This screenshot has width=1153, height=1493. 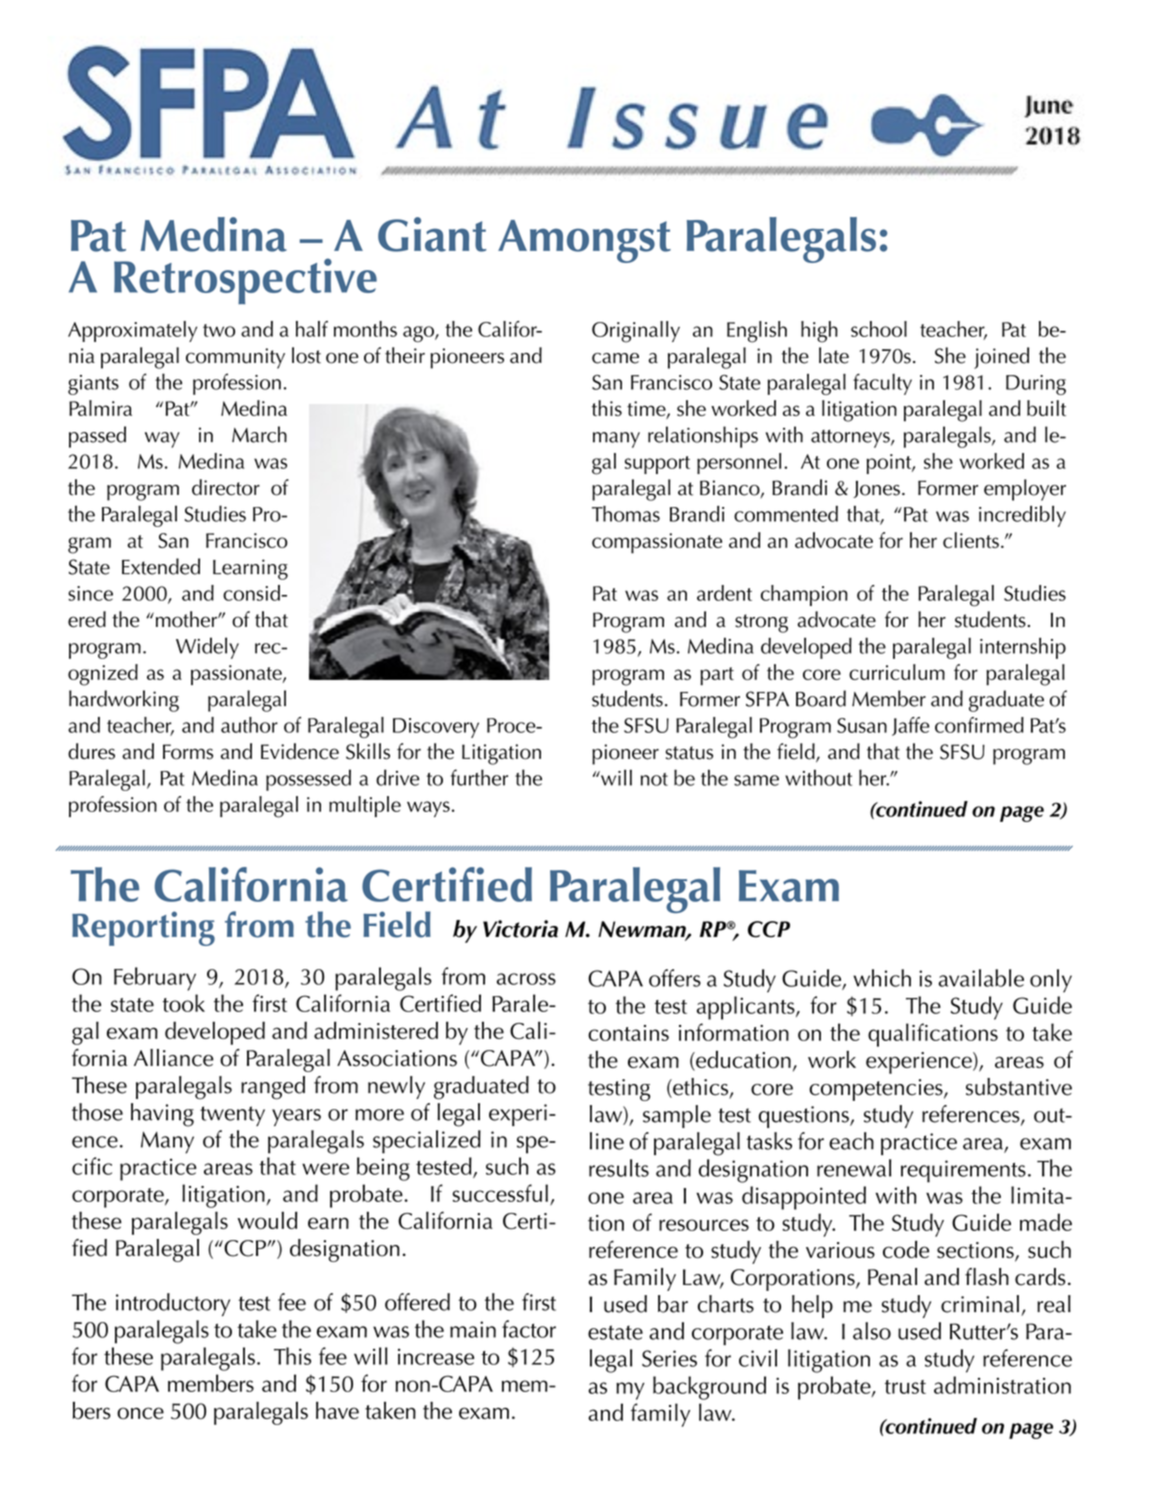 I want to click on introductory, so click(x=173, y=1304).
